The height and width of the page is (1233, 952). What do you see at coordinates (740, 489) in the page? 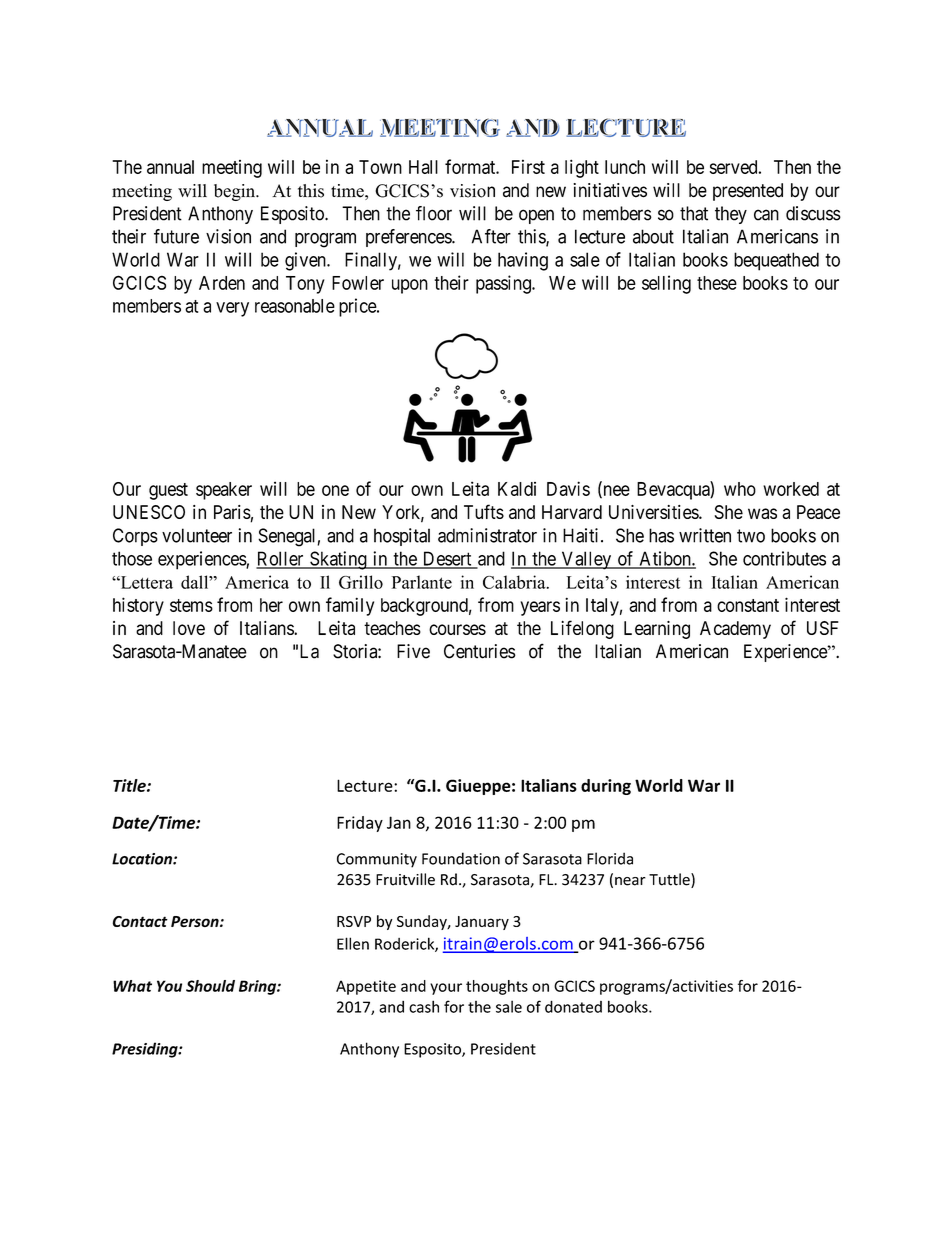
I see `who` at bounding box center [740, 489].
